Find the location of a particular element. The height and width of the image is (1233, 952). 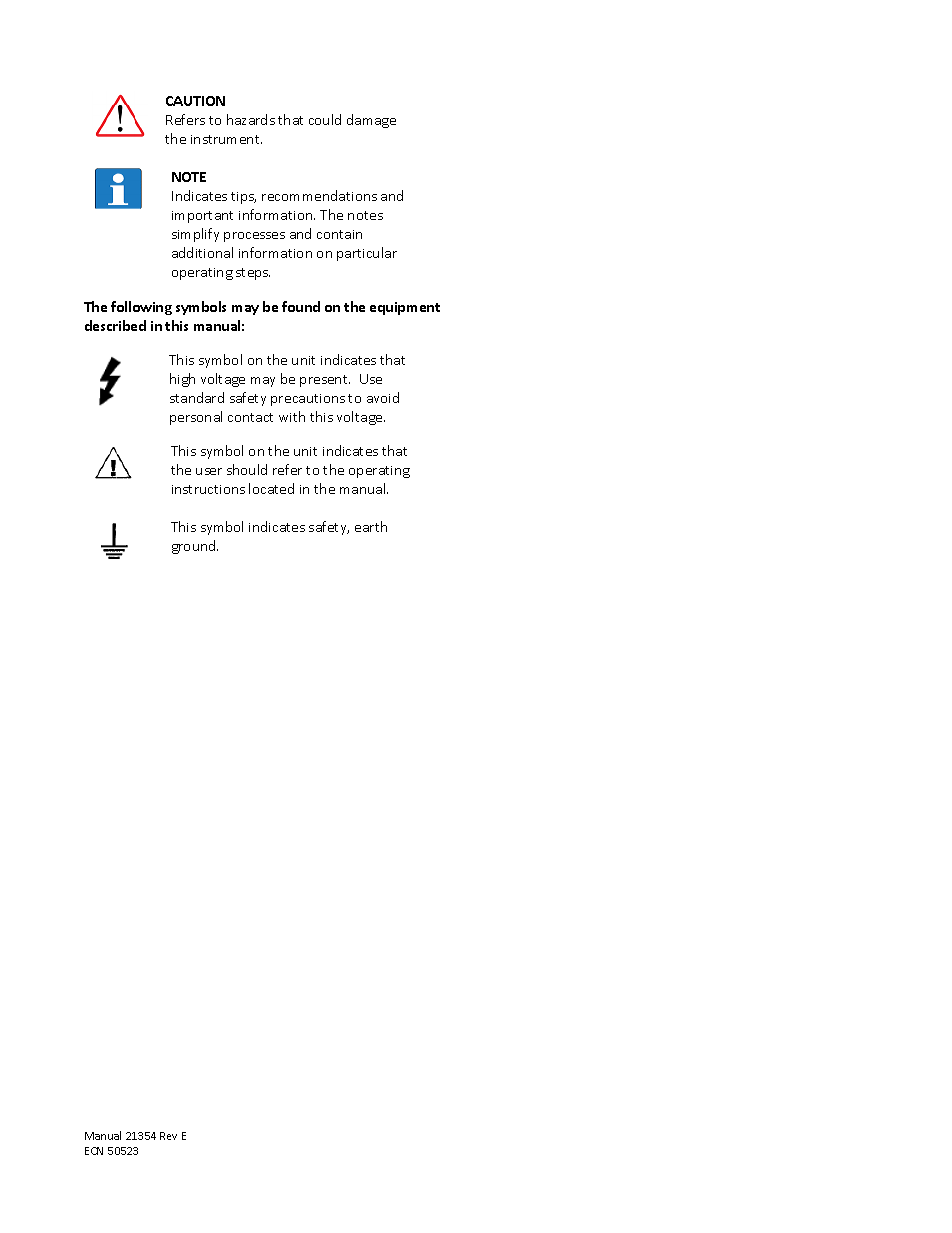

located is located at coordinates (271, 488).
